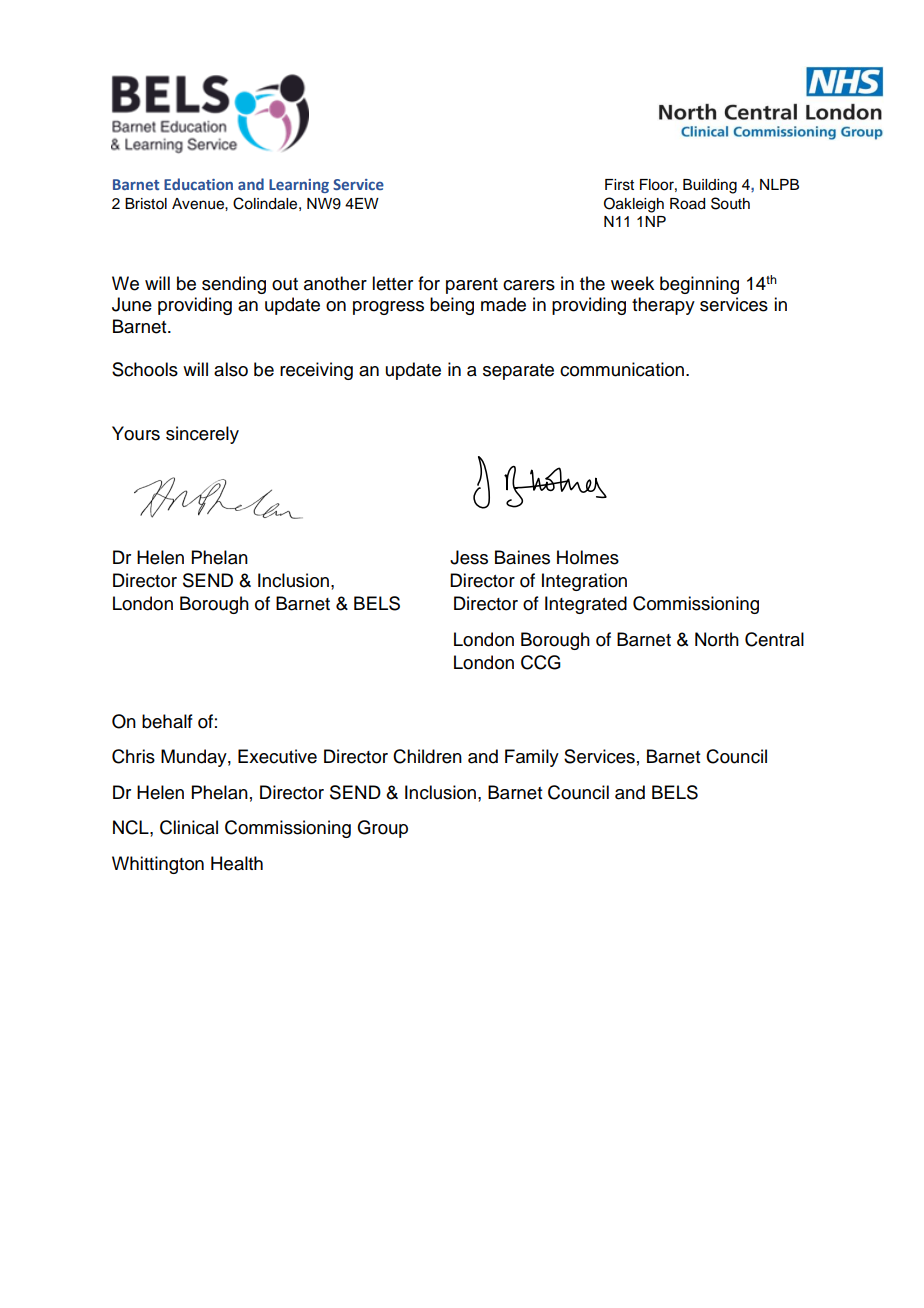 The image size is (924, 1308). I want to click on Avenue, so click(199, 204).
